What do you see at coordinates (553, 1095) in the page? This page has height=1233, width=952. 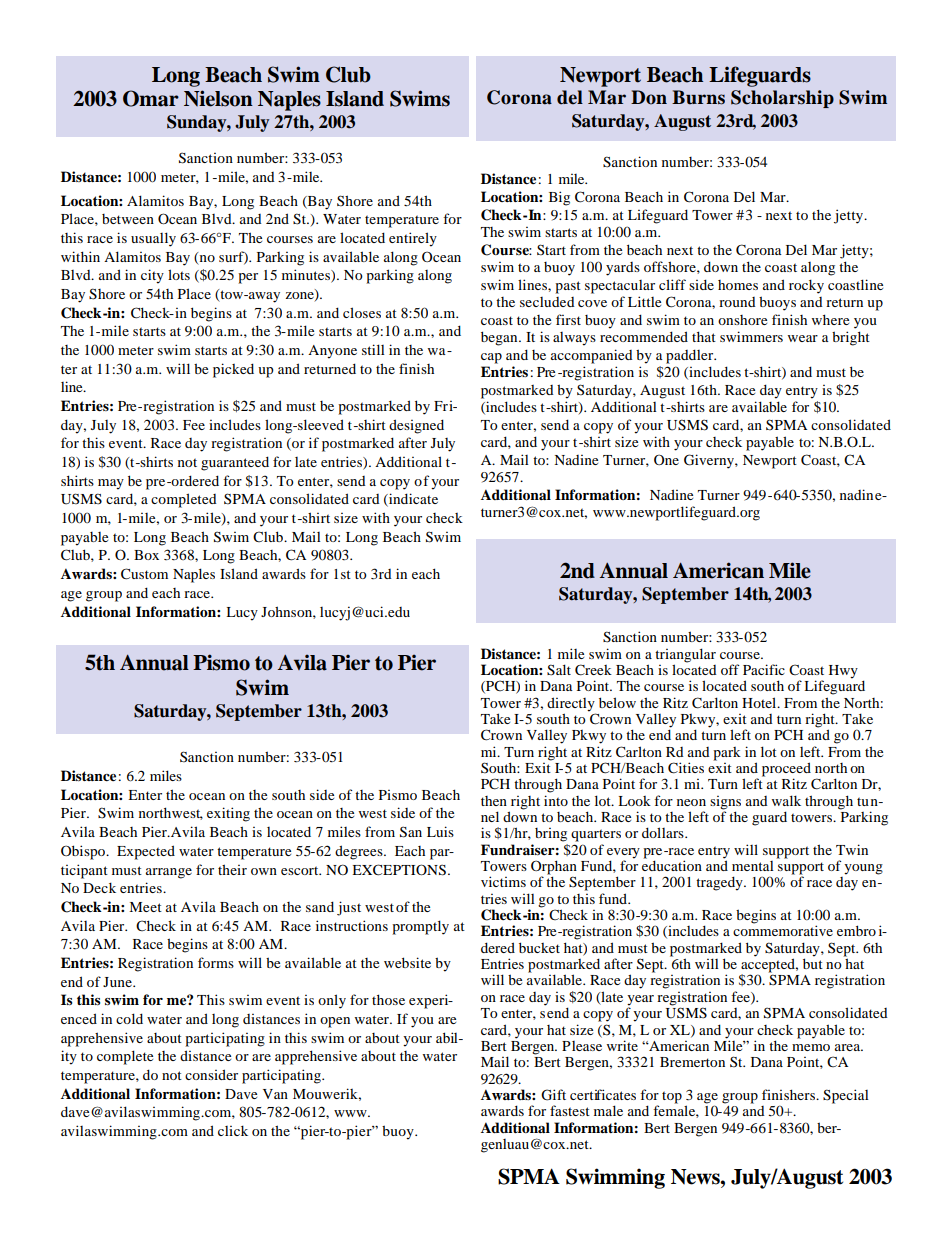 I see `Gift` at bounding box center [553, 1095].
